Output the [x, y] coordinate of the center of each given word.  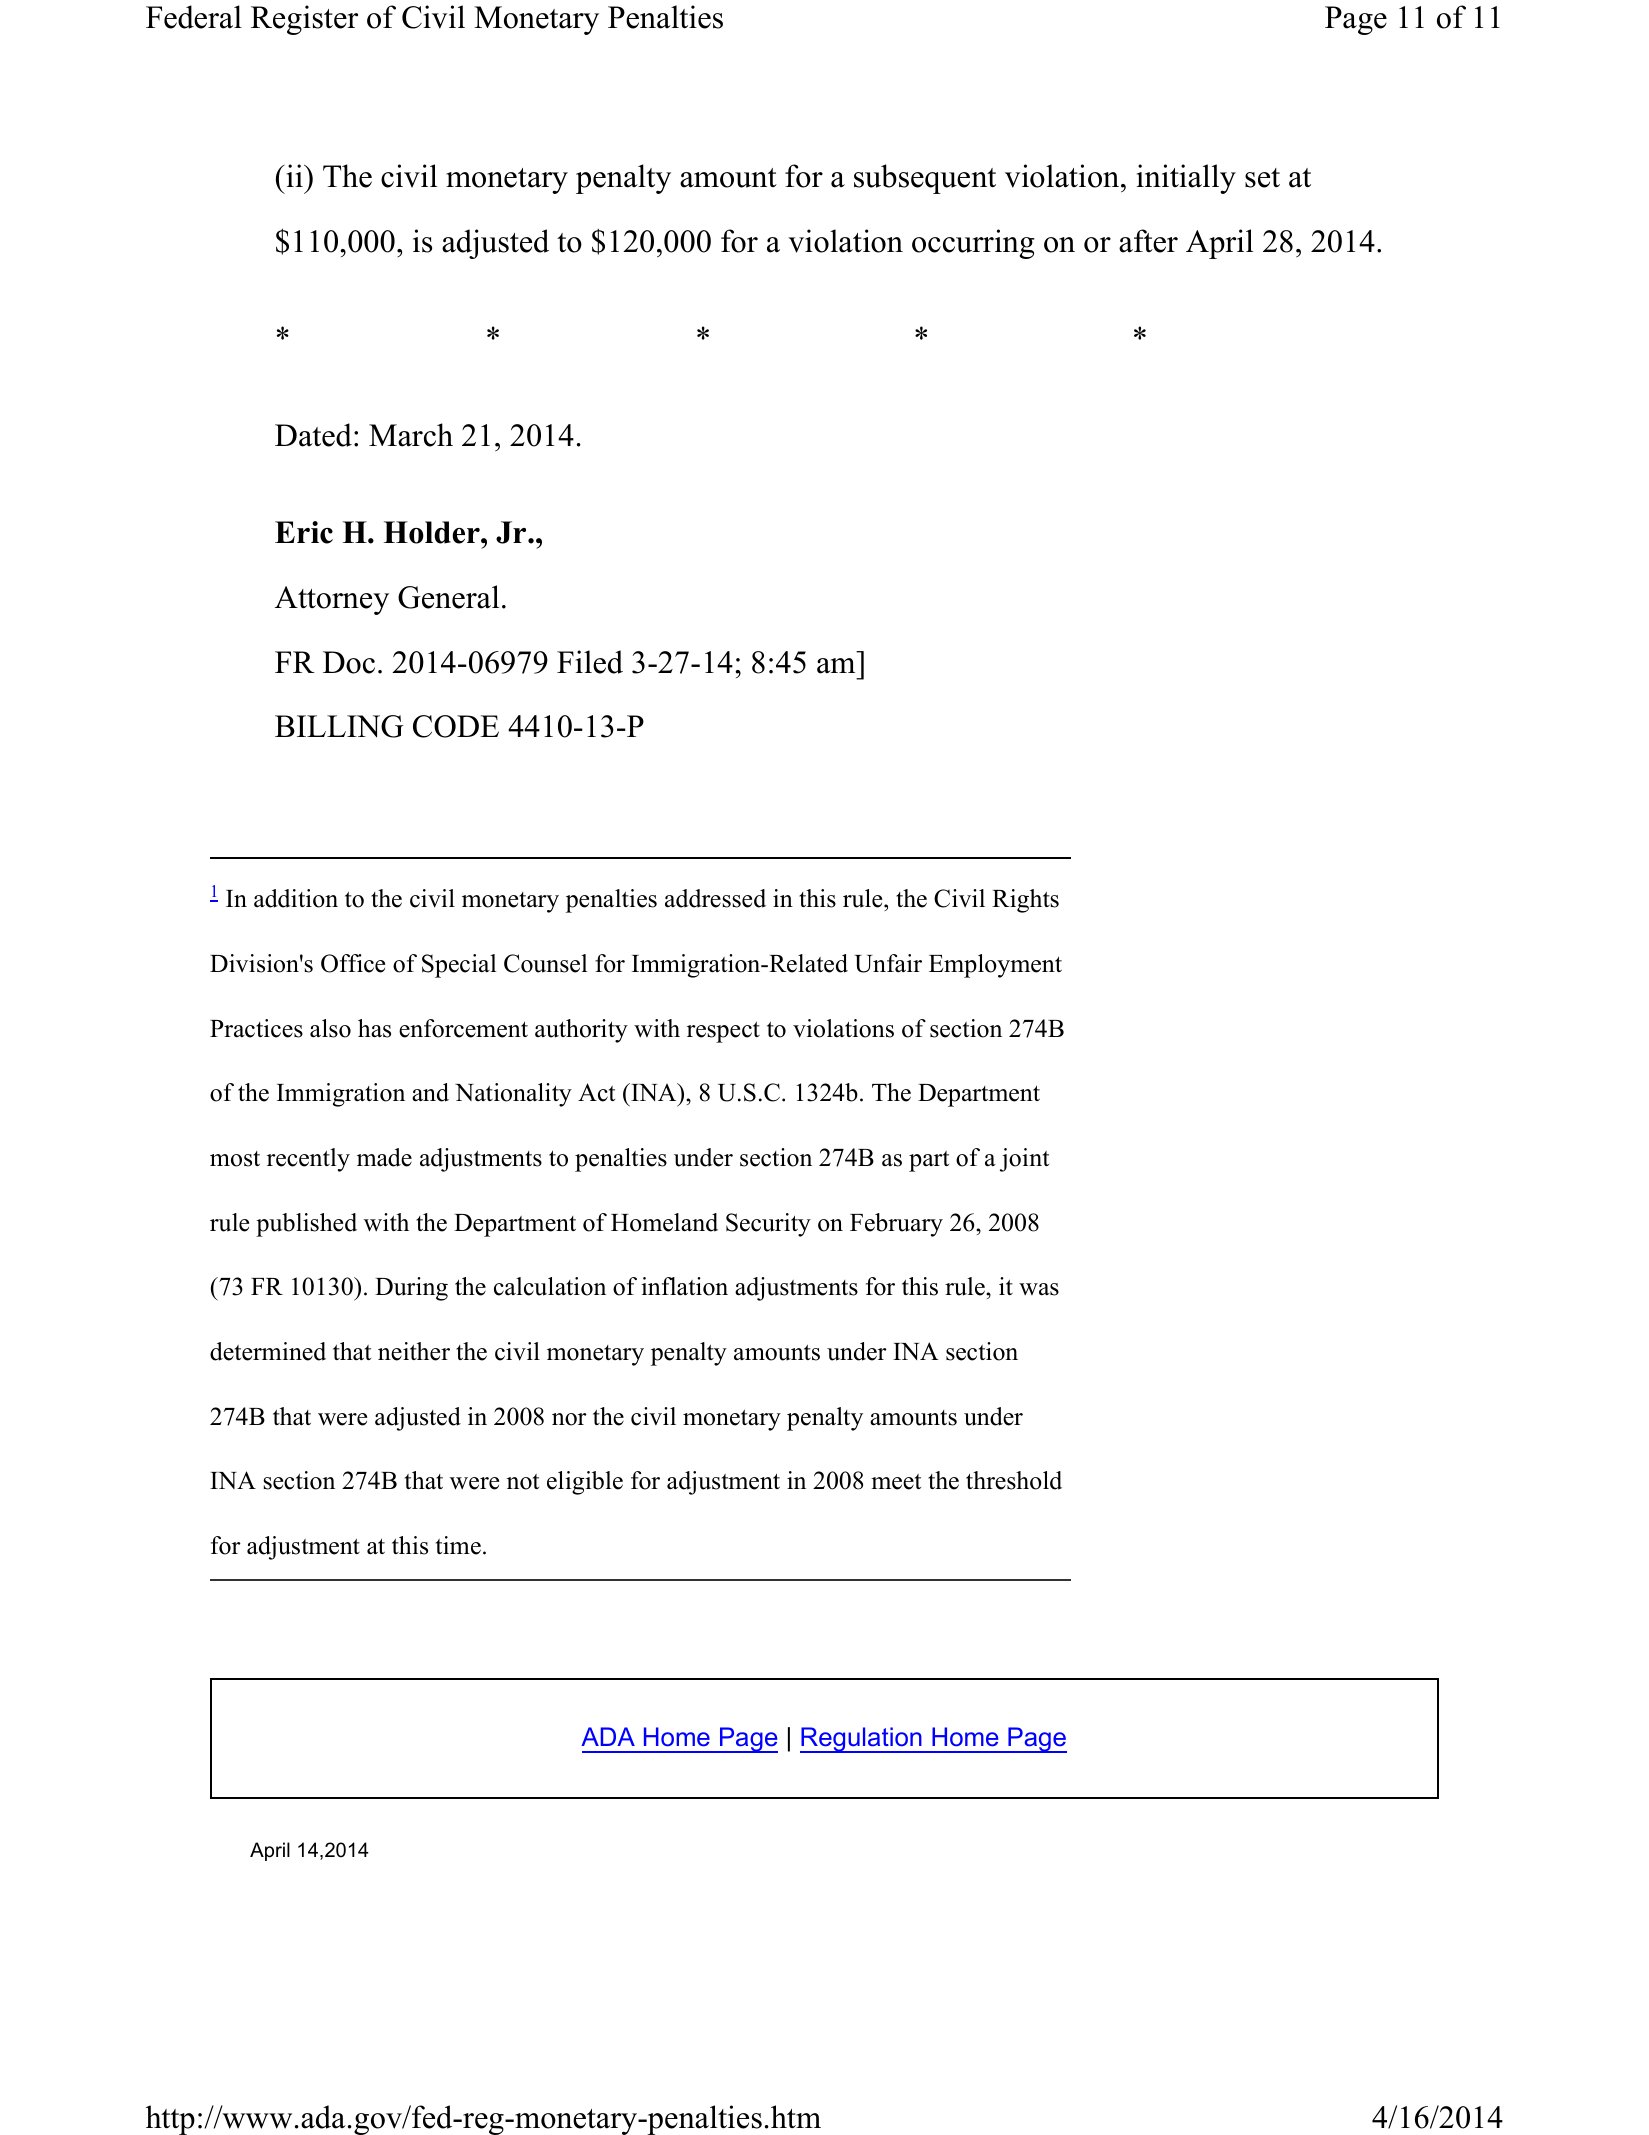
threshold [1014, 1480]
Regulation [862, 1740]
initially [1186, 179]
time [458, 1545]
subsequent [925, 179]
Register [304, 20]
